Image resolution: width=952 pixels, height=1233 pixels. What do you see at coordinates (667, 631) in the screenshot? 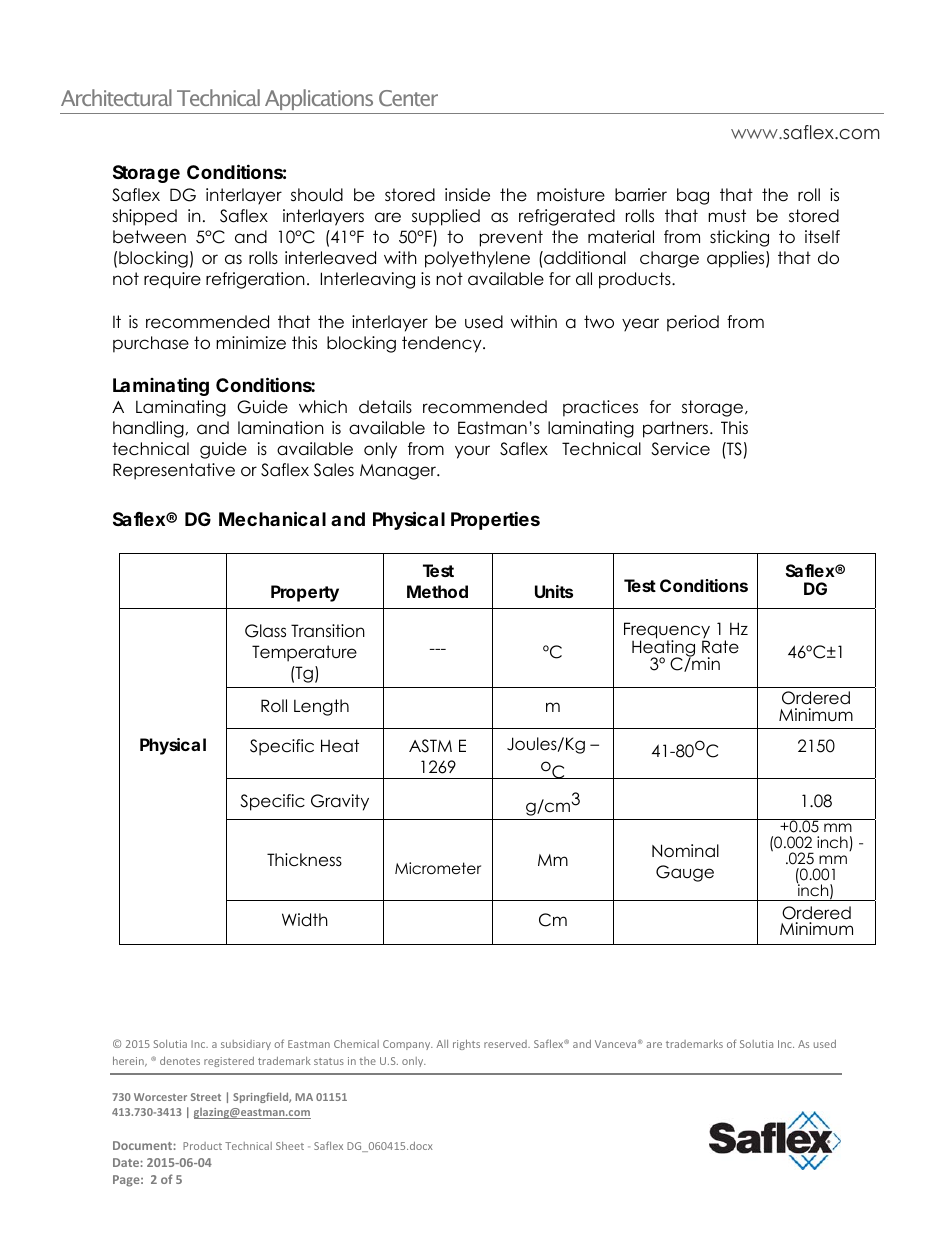
I see `Frequency` at bounding box center [667, 631].
